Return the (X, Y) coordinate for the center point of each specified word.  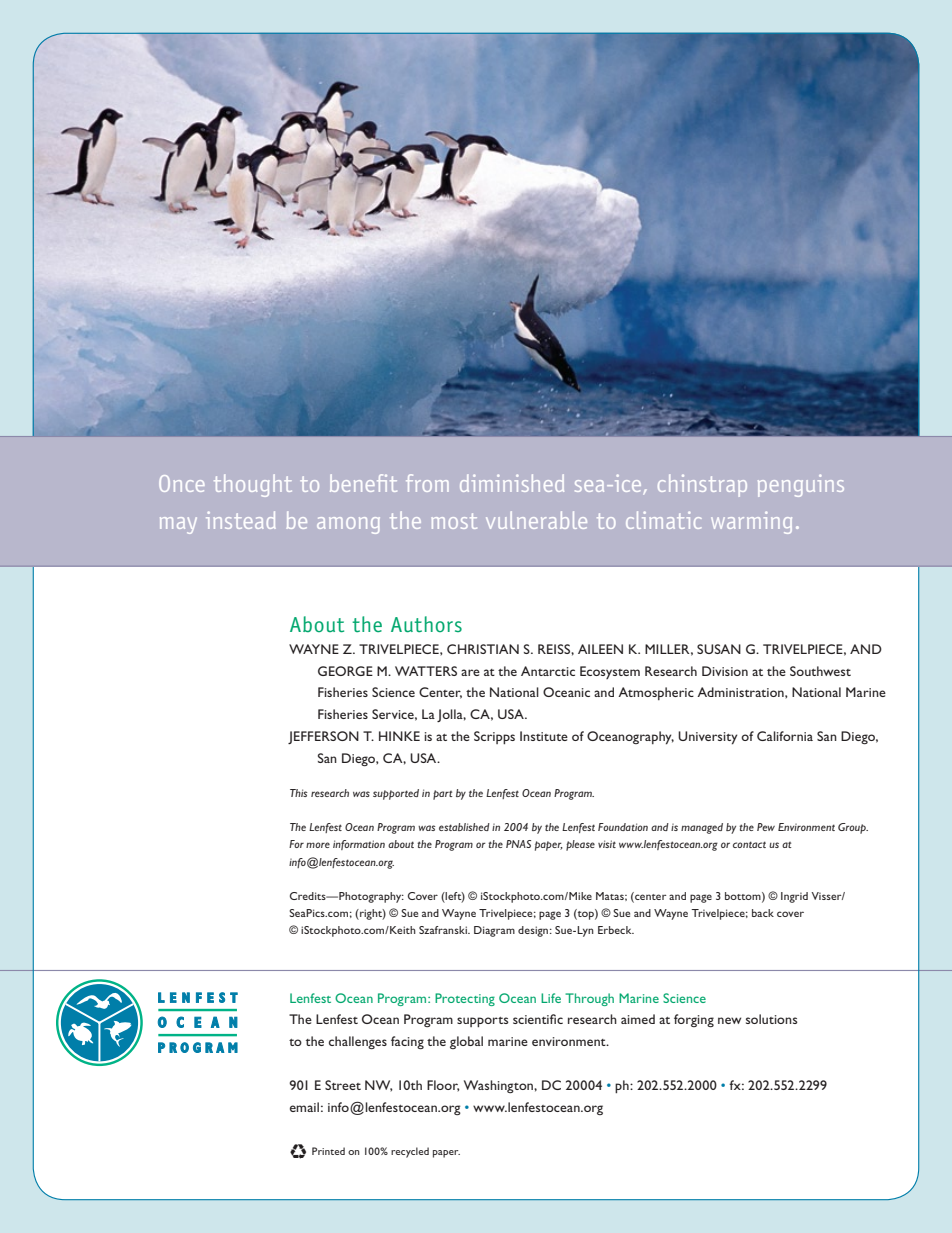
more (318, 845)
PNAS (518, 844)
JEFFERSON (323, 737)
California (785, 736)
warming (751, 522)
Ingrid (794, 897)
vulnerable (536, 520)
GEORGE (345, 671)
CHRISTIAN (483, 649)
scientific (538, 1019)
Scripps (494, 737)
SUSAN (719, 649)
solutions (772, 1019)
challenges (358, 1042)
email (304, 1107)
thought (253, 485)
